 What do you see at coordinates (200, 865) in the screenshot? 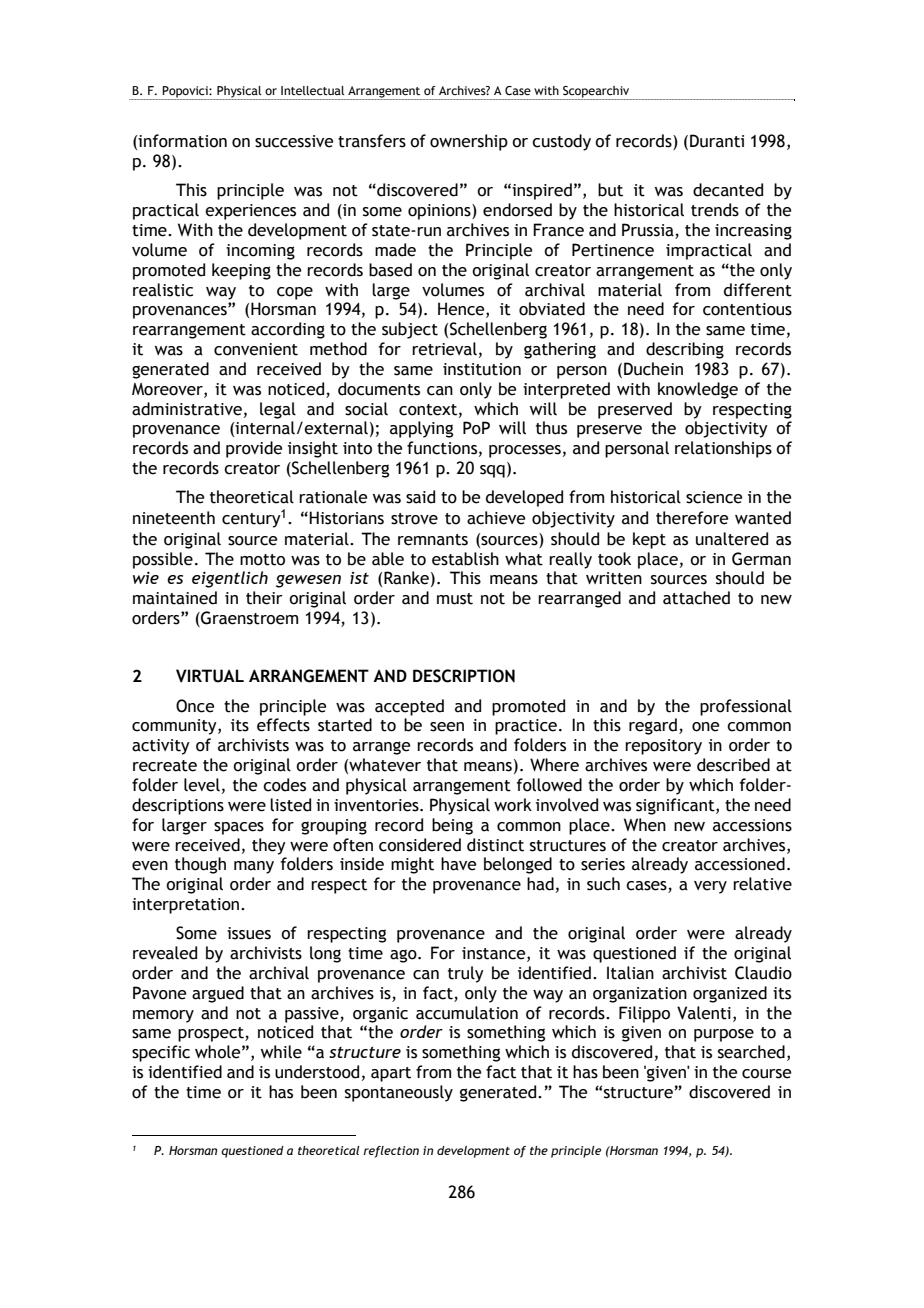
I see `though` at bounding box center [200, 865].
